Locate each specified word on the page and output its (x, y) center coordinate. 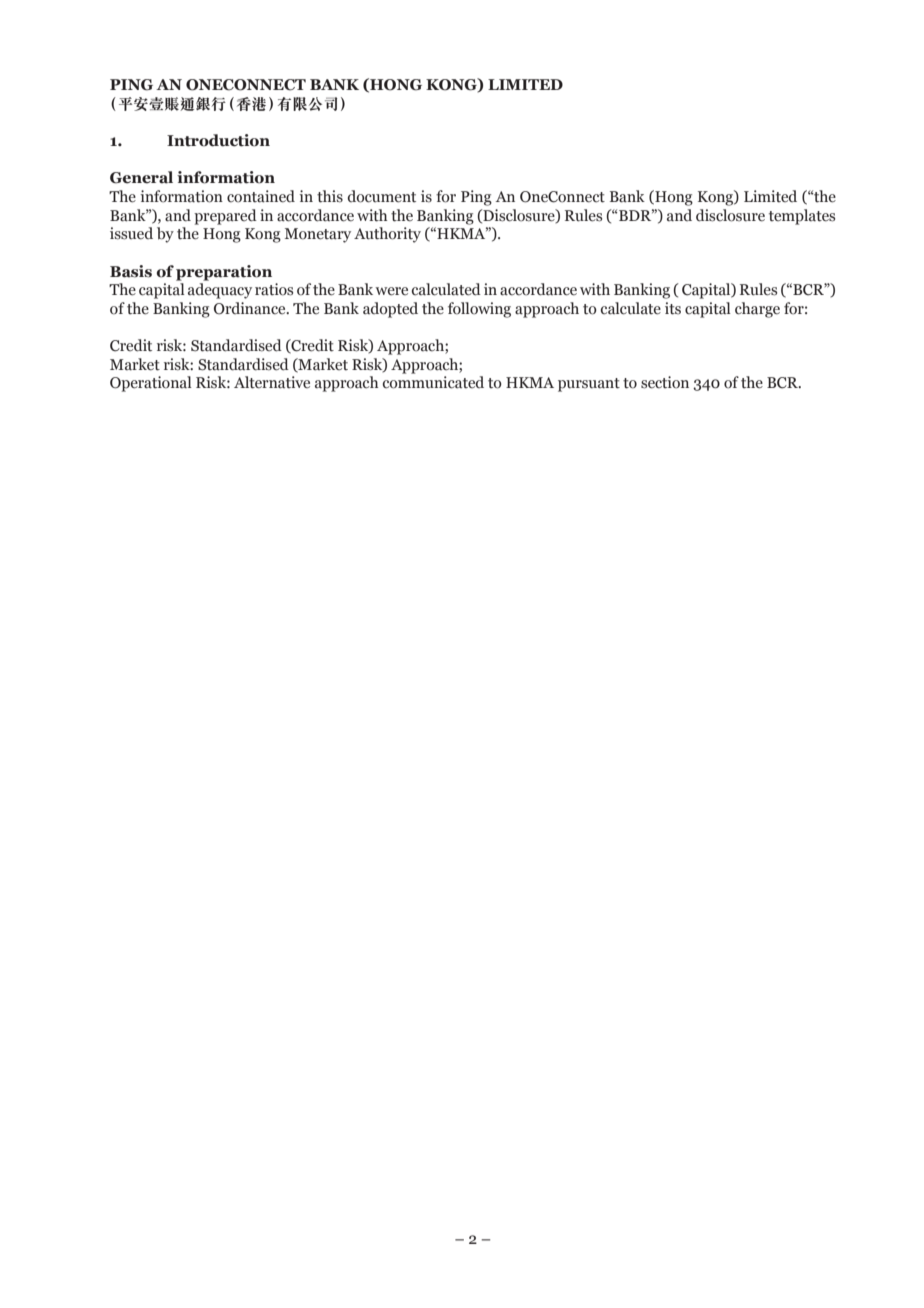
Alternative (272, 382)
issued (131, 233)
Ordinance (251, 308)
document (382, 196)
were (391, 291)
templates (802, 217)
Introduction (218, 140)
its (673, 308)
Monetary (318, 235)
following (479, 310)
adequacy (220, 291)
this (330, 196)
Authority (387, 235)
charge (757, 310)
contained (261, 196)
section (665, 382)
